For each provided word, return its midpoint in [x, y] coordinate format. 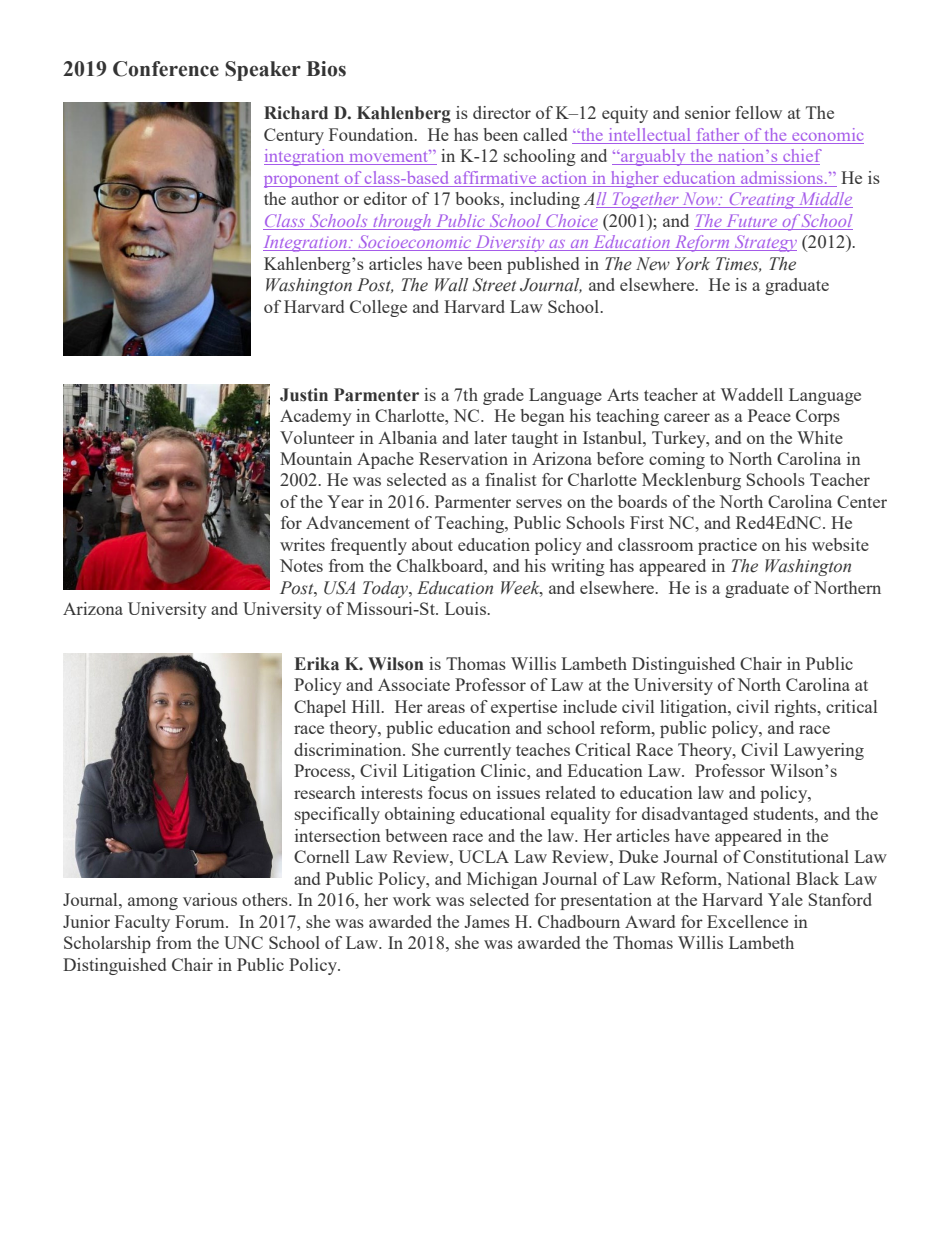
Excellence [747, 921]
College [378, 308]
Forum [201, 921]
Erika [317, 664]
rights [796, 708]
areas [446, 708]
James [487, 921]
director [502, 112]
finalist [511, 479]
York [693, 264]
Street [494, 285]
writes [302, 544]
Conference [166, 69]
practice [727, 546]
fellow [758, 112]
